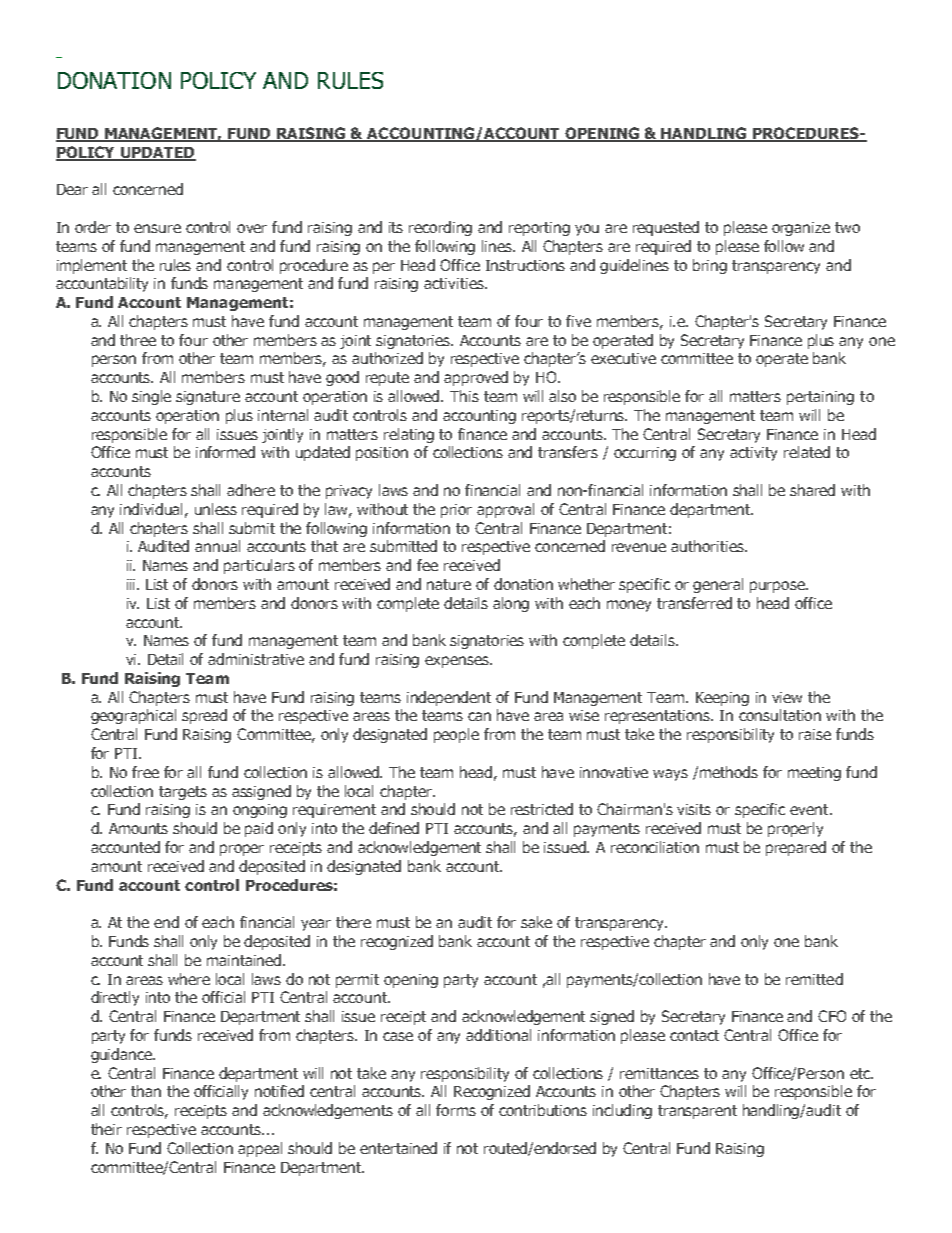 The width and height of the image is (952, 1233). I want to click on shared, so click(812, 490).
